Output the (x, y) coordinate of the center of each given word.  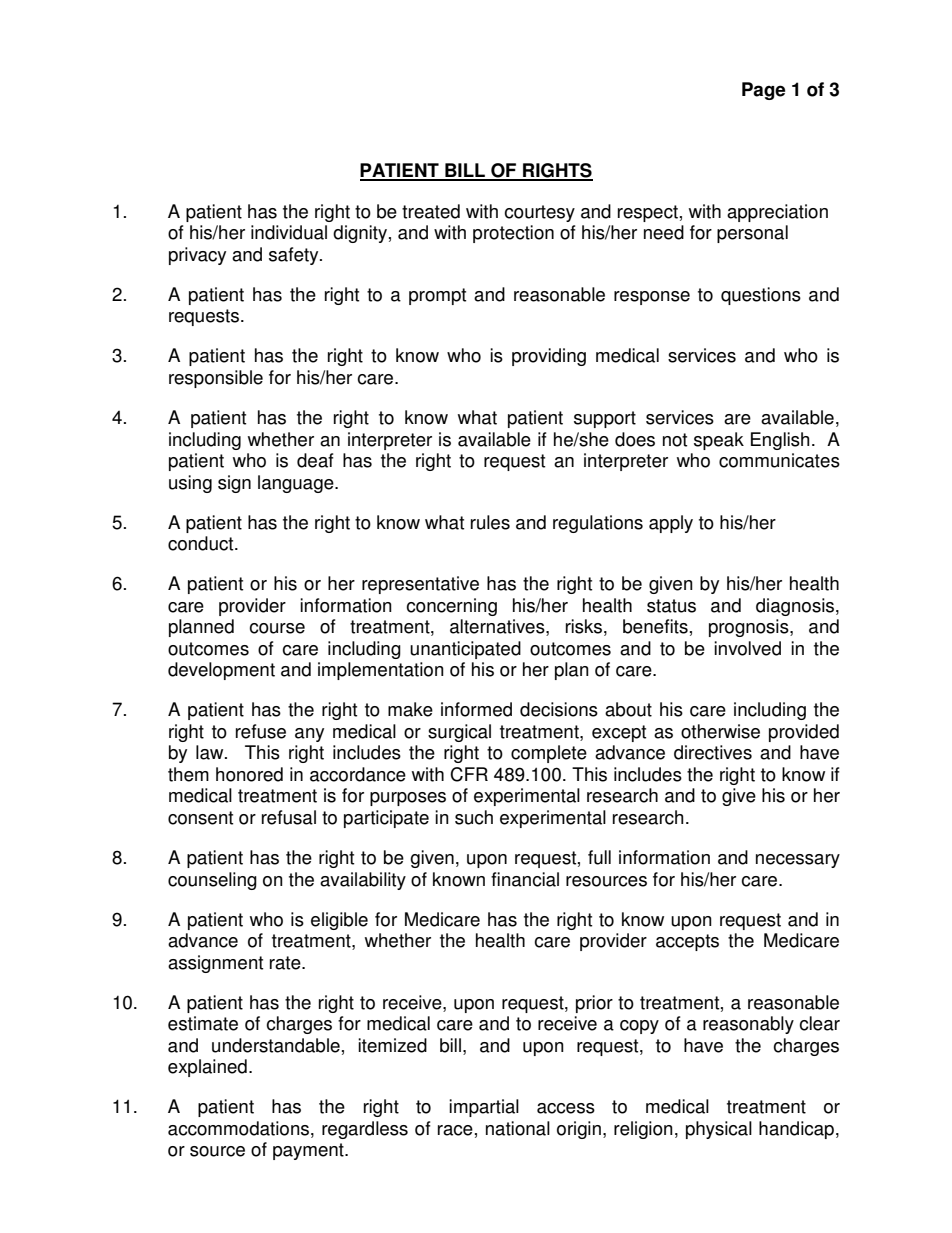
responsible (216, 379)
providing (549, 357)
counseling (212, 881)
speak (719, 441)
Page (763, 91)
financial (525, 879)
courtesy (539, 213)
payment (309, 1151)
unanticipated (465, 650)
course (277, 628)
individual (289, 232)
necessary (798, 861)
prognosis (750, 628)
